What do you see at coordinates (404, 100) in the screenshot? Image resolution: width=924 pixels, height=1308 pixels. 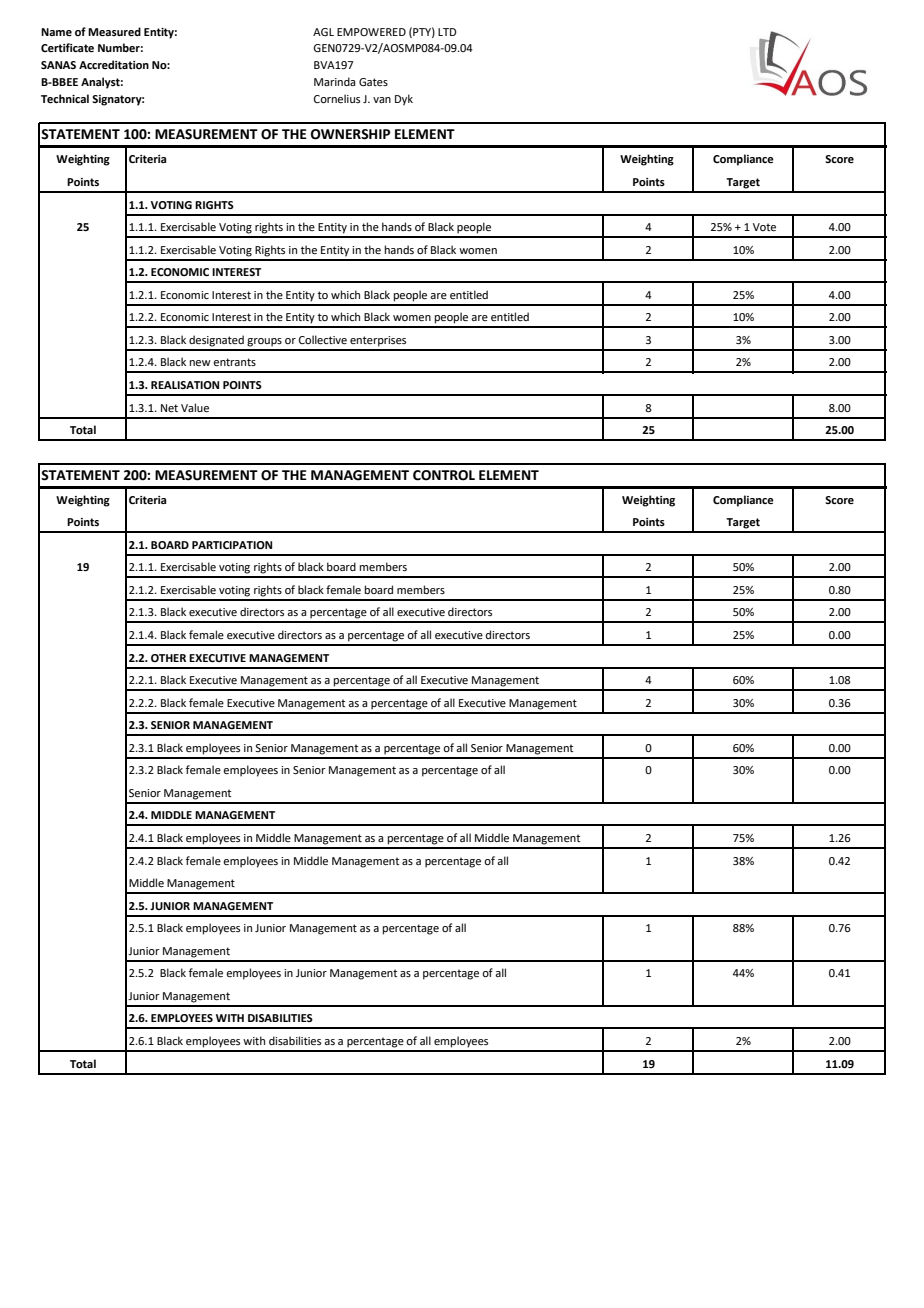 I see `Dyk` at bounding box center [404, 100].
